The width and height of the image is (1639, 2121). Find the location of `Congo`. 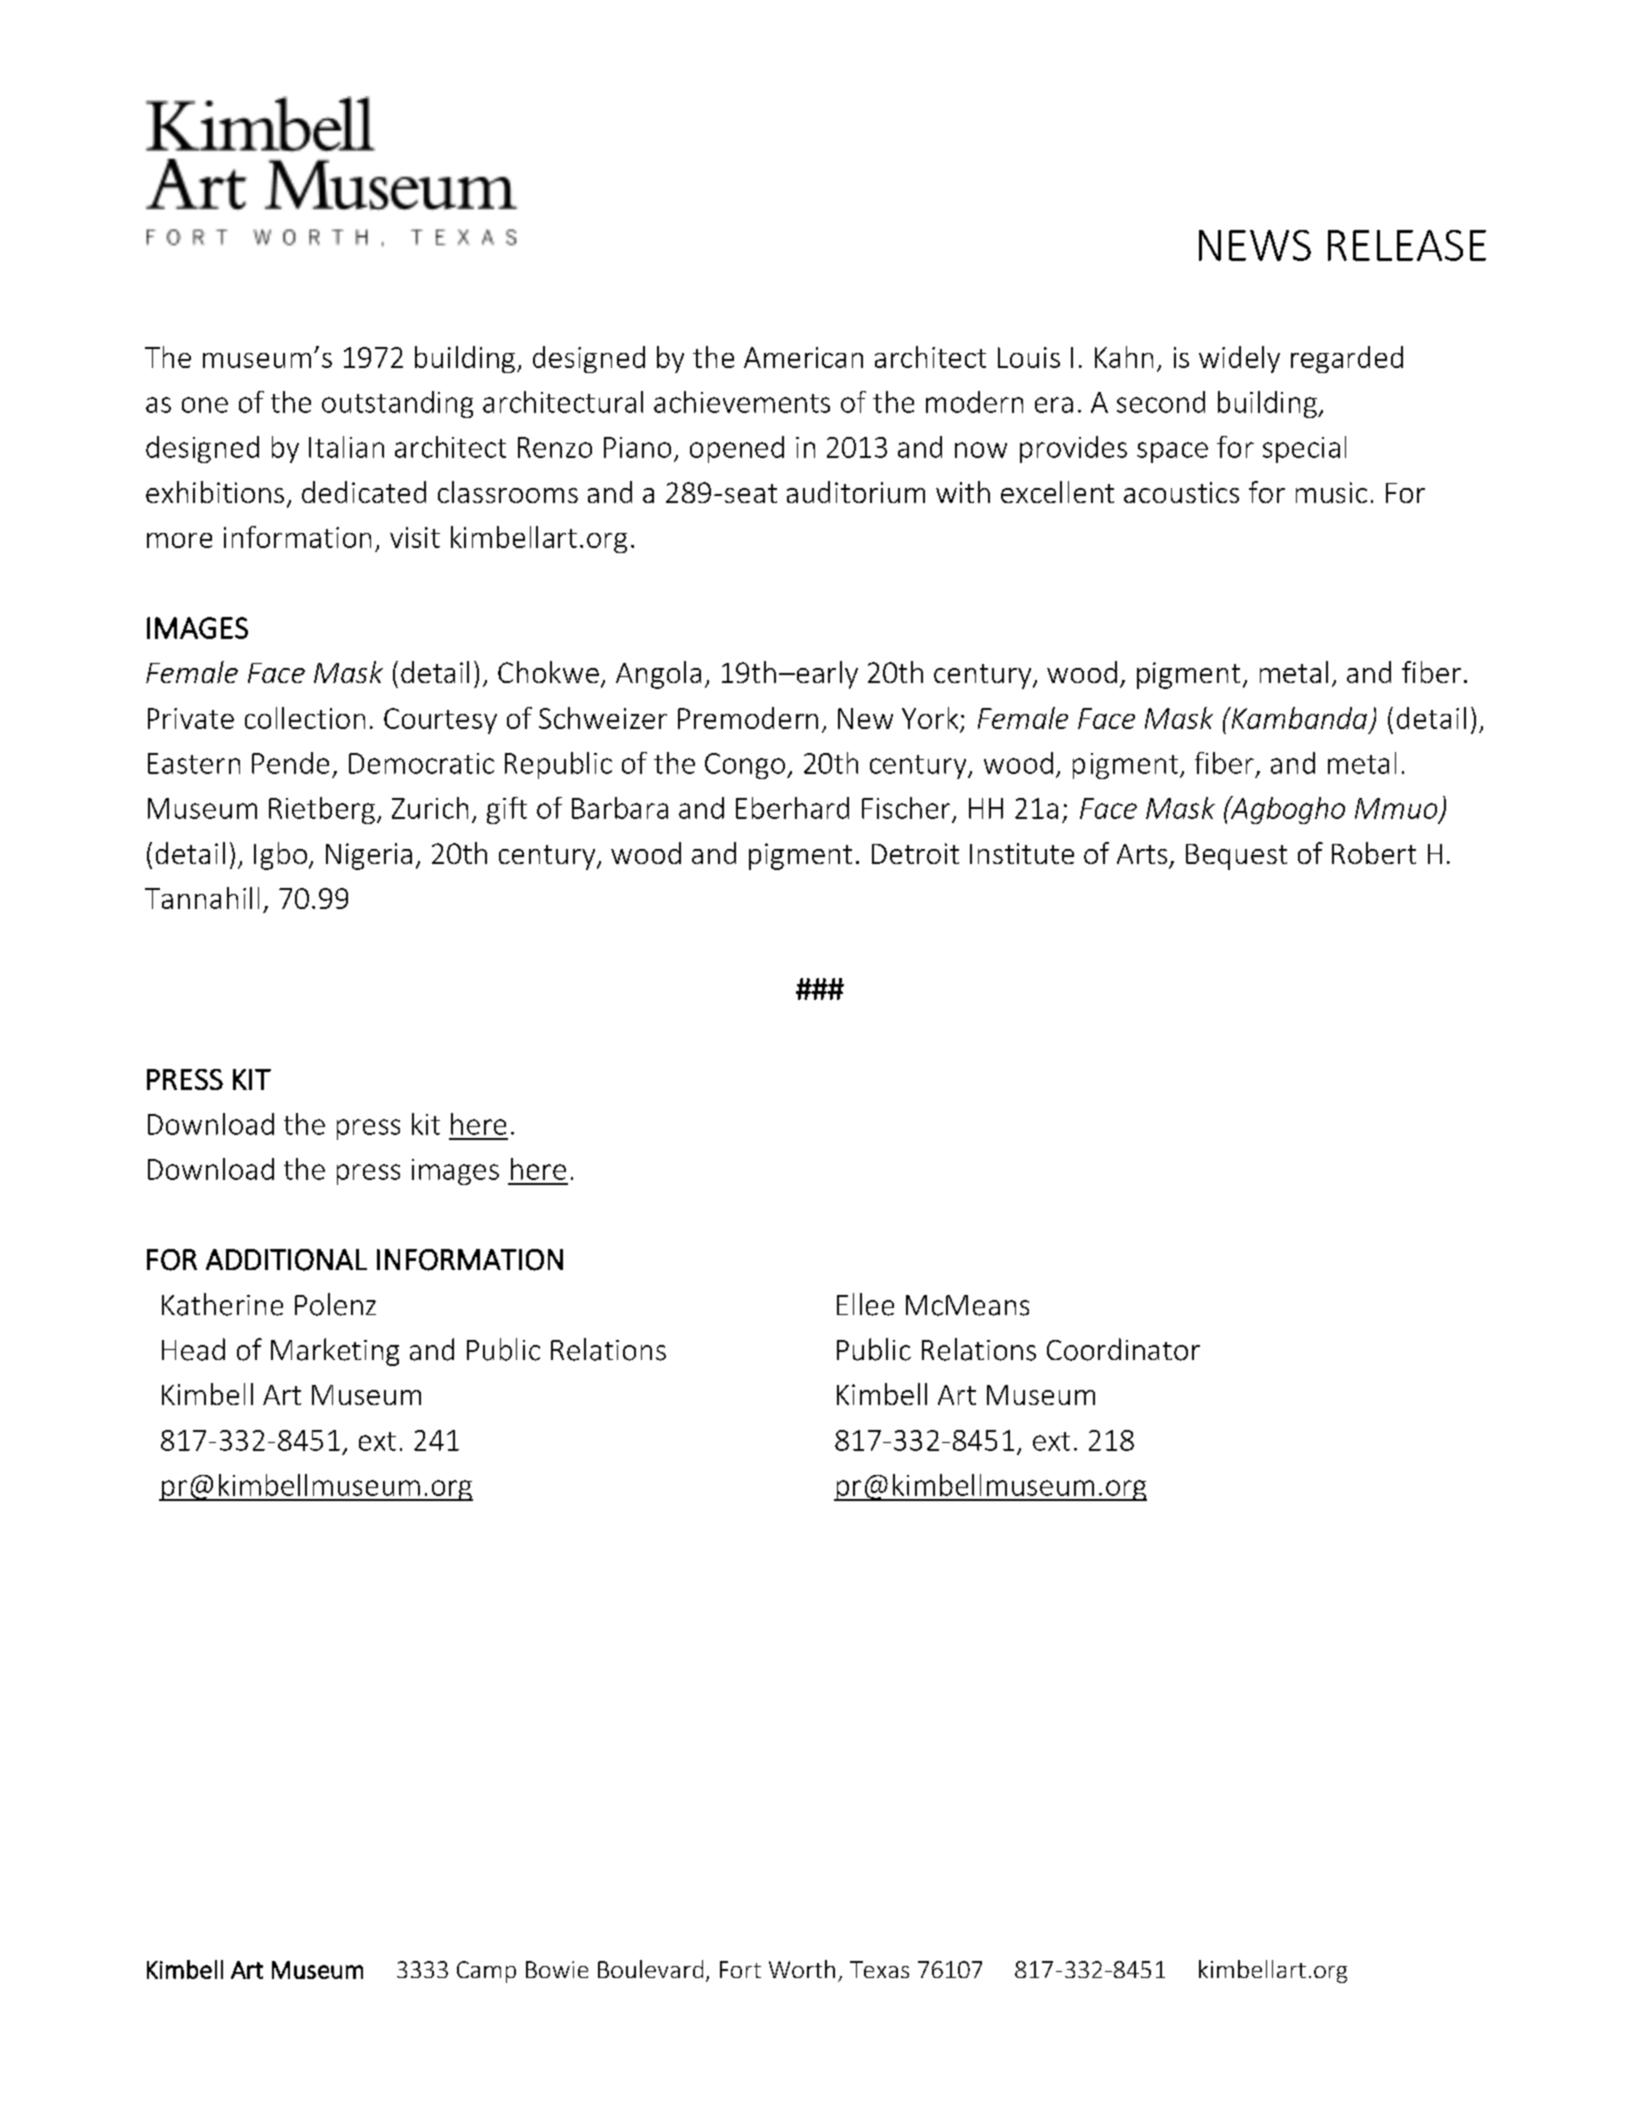

Congo is located at coordinates (746, 766).
